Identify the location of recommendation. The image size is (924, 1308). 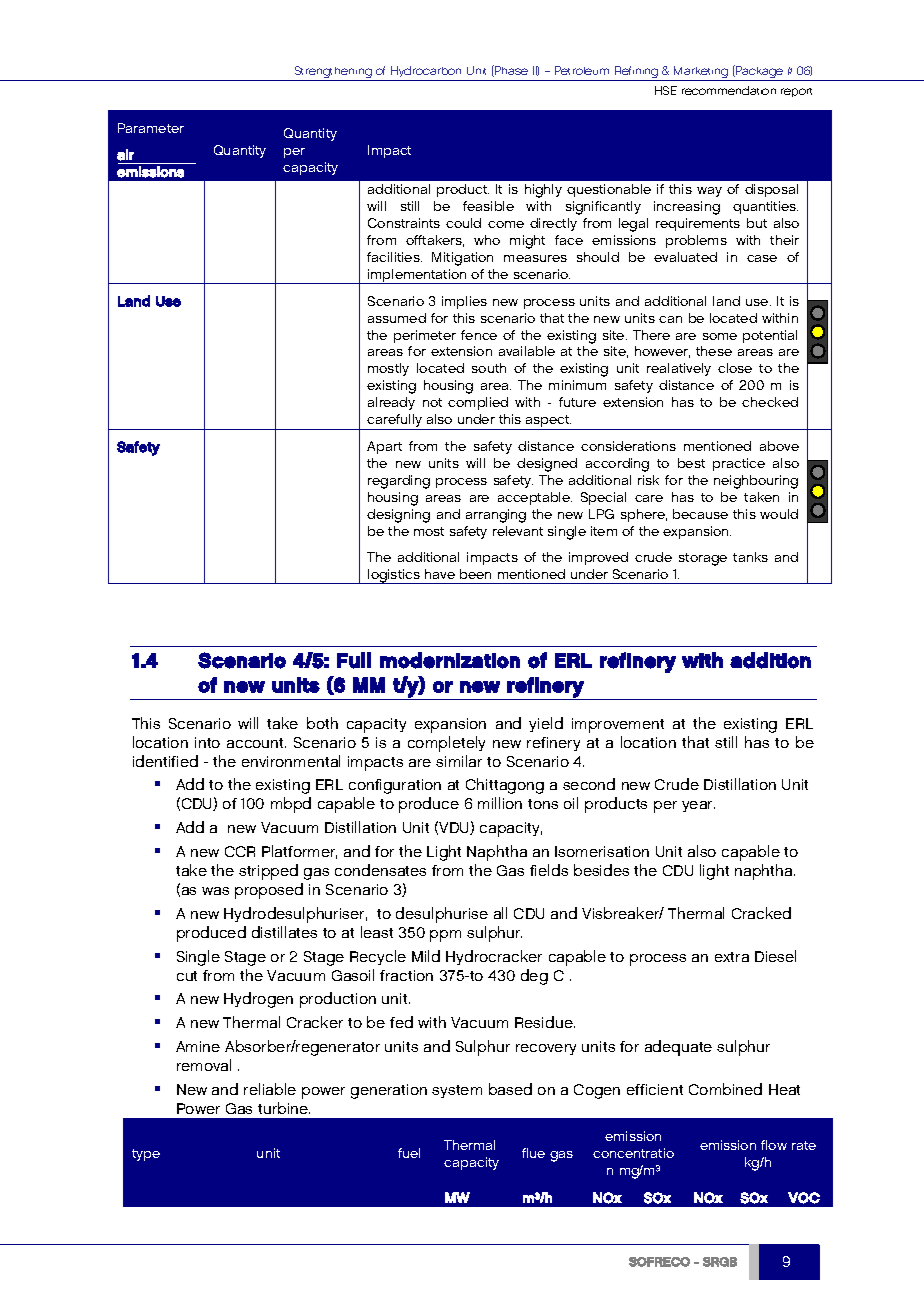
(729, 90).
